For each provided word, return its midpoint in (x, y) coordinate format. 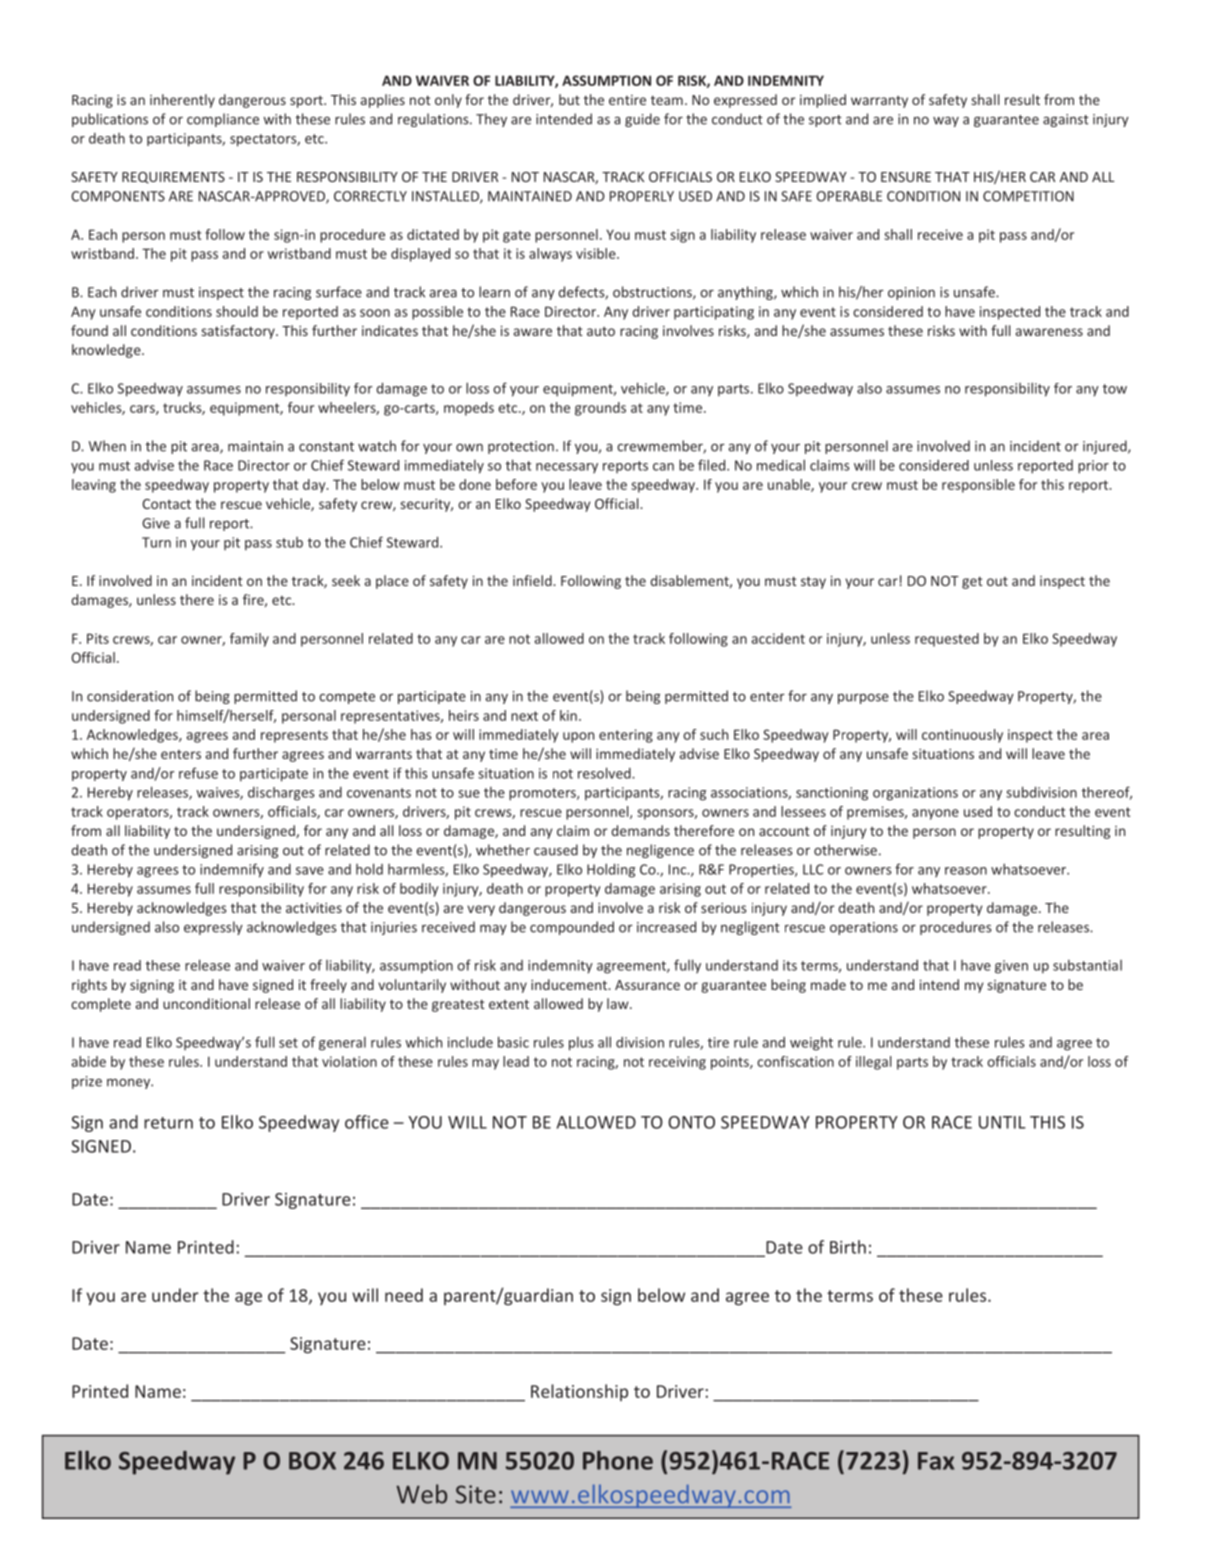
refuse (198, 773)
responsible (978, 486)
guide (642, 120)
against (1066, 120)
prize (87, 1082)
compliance (223, 120)
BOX (312, 1461)
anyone (935, 814)
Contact (166, 504)
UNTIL (1002, 1122)
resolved (605, 773)
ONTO (691, 1122)
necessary (567, 468)
